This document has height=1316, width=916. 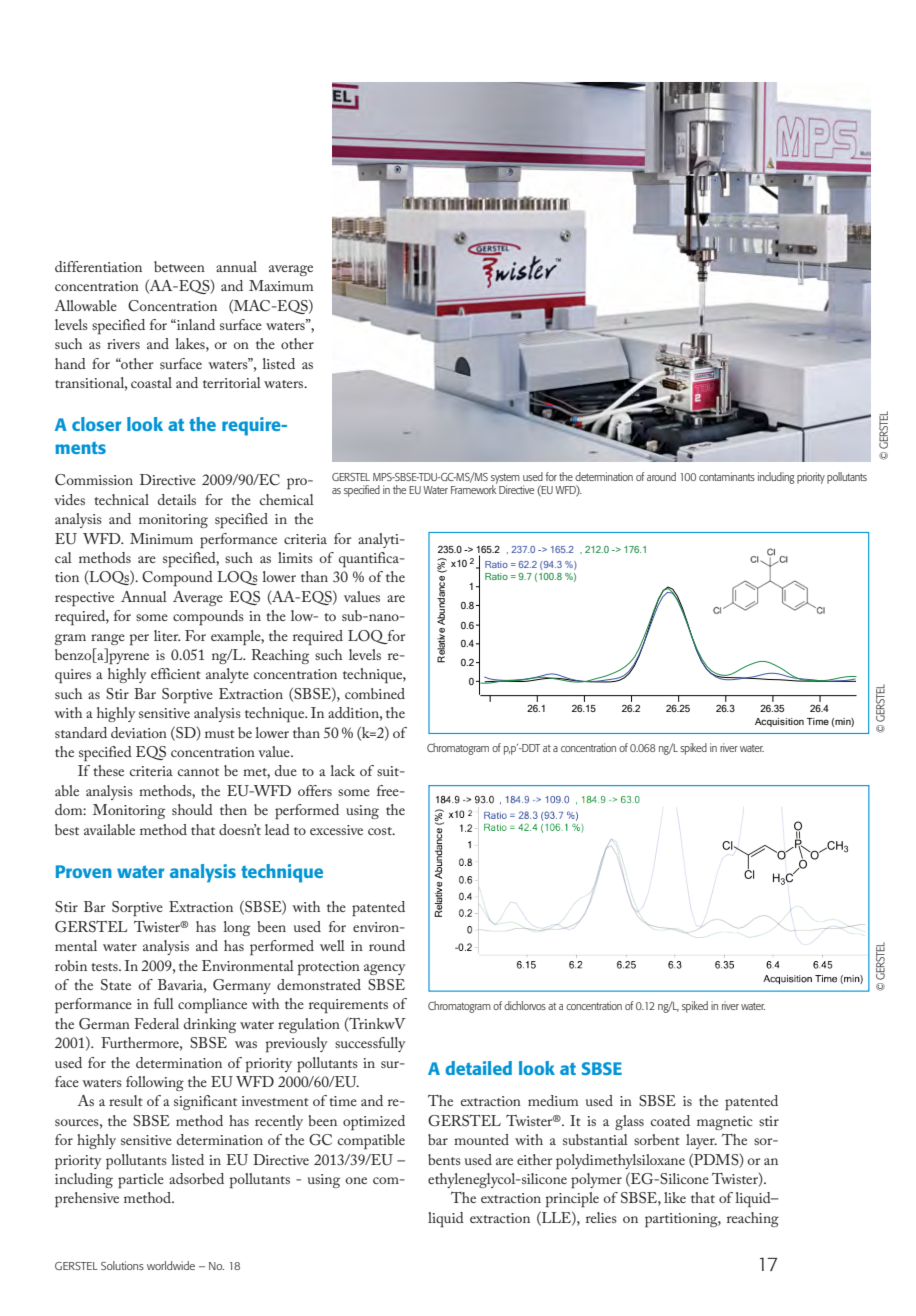 What do you see at coordinates (670, 1120) in the document?
I see `coated` at bounding box center [670, 1120].
